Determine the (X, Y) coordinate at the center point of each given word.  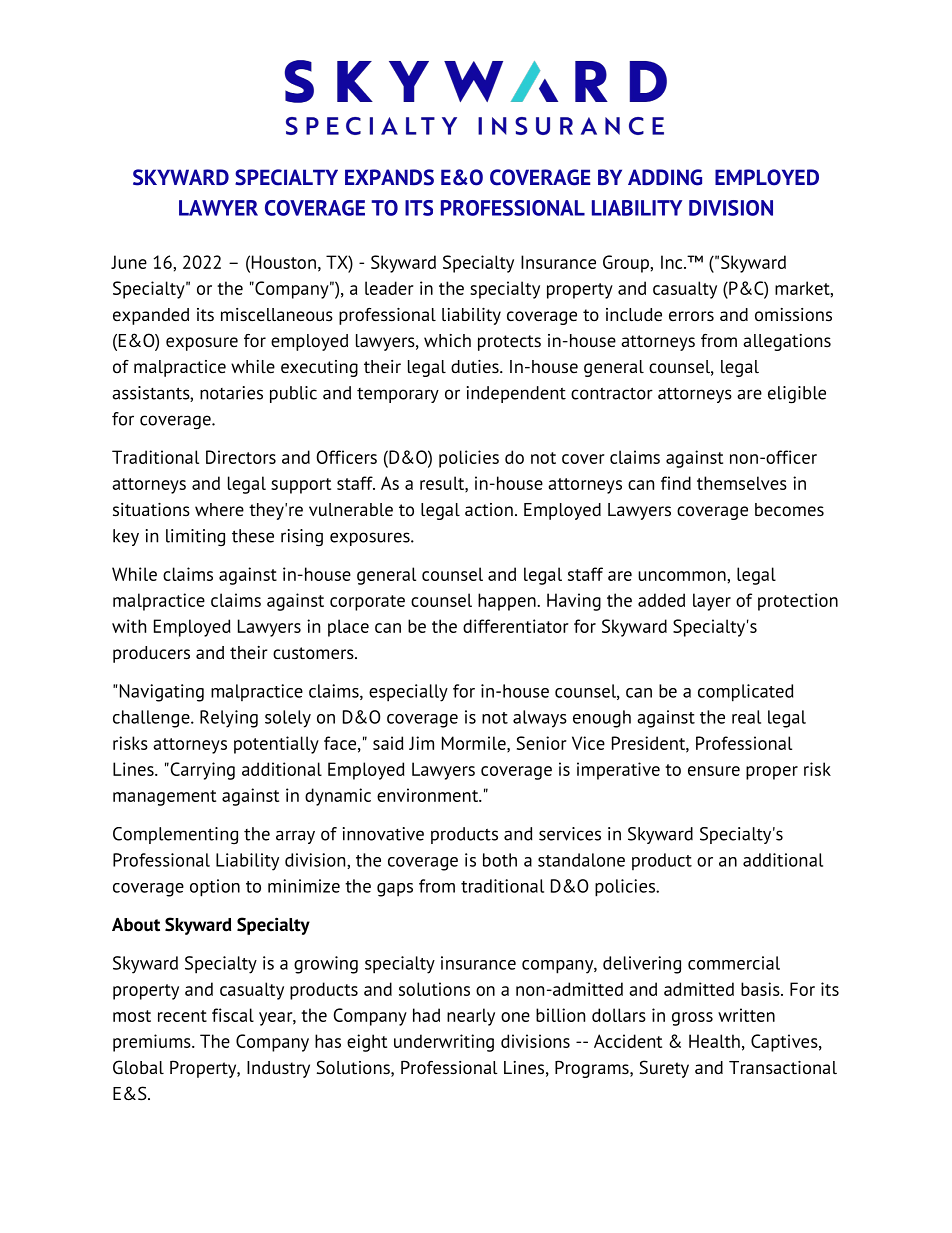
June (129, 262)
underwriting (444, 1043)
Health (714, 1041)
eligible (797, 395)
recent (182, 1016)
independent (516, 394)
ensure (714, 771)
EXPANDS (389, 177)
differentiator (516, 626)
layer (712, 602)
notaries (231, 393)
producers (151, 654)
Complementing (175, 835)
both (500, 860)
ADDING (665, 177)
